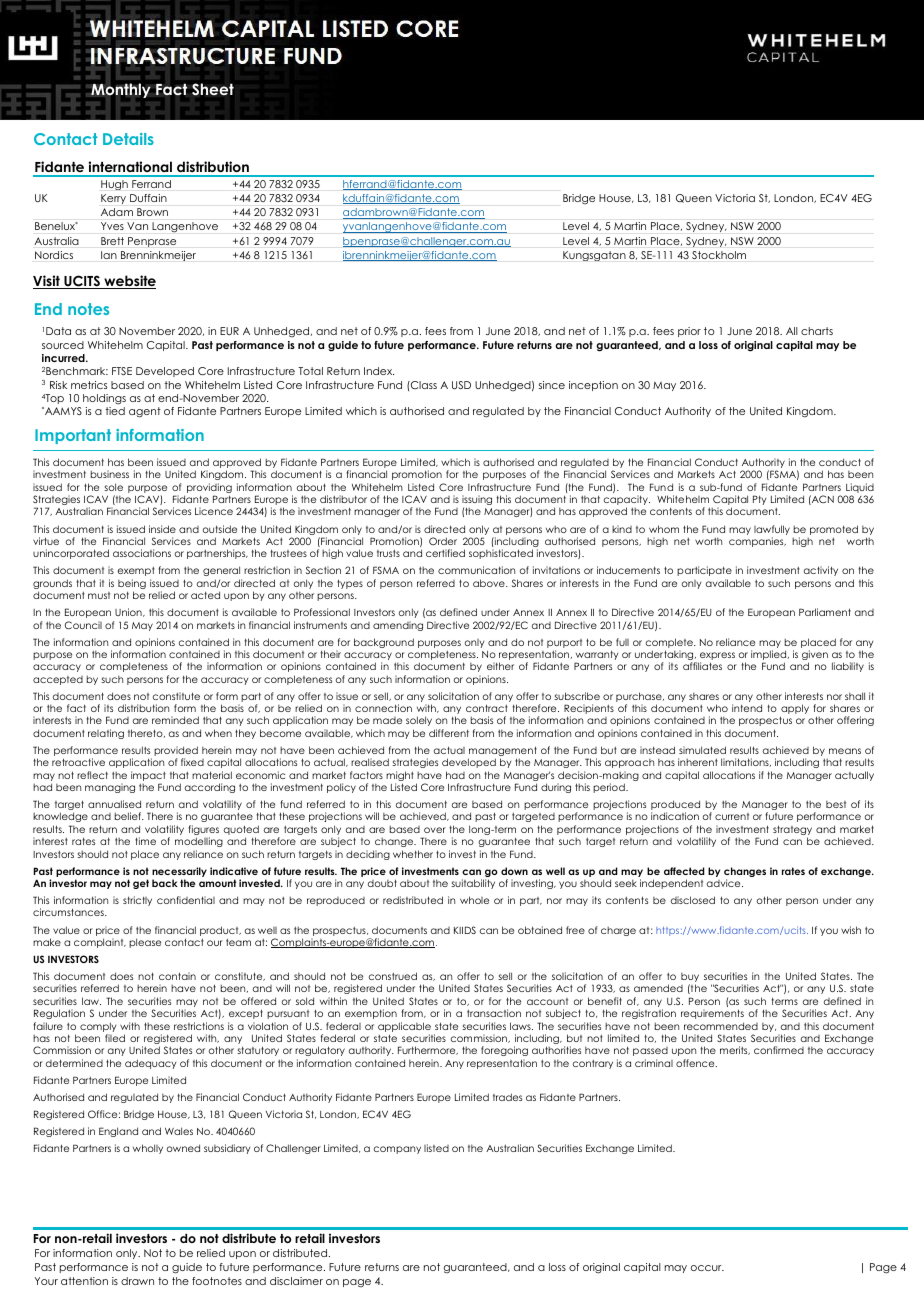 The height and width of the screenshot is (1308, 924). What do you see at coordinates (213, 89) in the screenshot?
I see `Sheet` at bounding box center [213, 89].
